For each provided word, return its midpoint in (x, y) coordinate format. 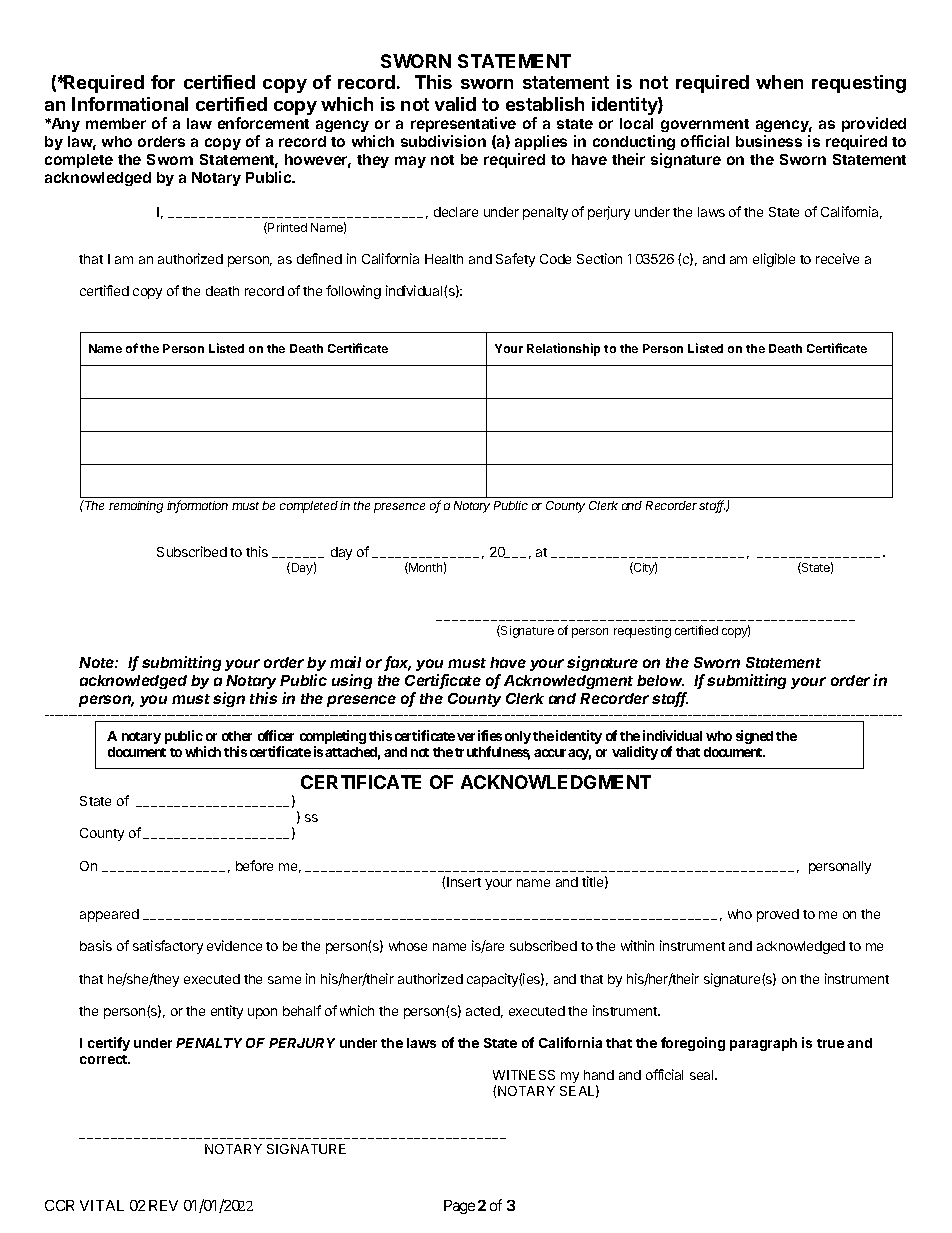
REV (163, 1205)
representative (463, 124)
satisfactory (168, 947)
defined (319, 258)
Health (444, 259)
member (116, 123)
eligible (774, 260)
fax (397, 663)
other (237, 736)
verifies (479, 735)
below (660, 680)
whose (408, 946)
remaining (136, 507)
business (769, 141)
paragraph (763, 1044)
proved (778, 915)
